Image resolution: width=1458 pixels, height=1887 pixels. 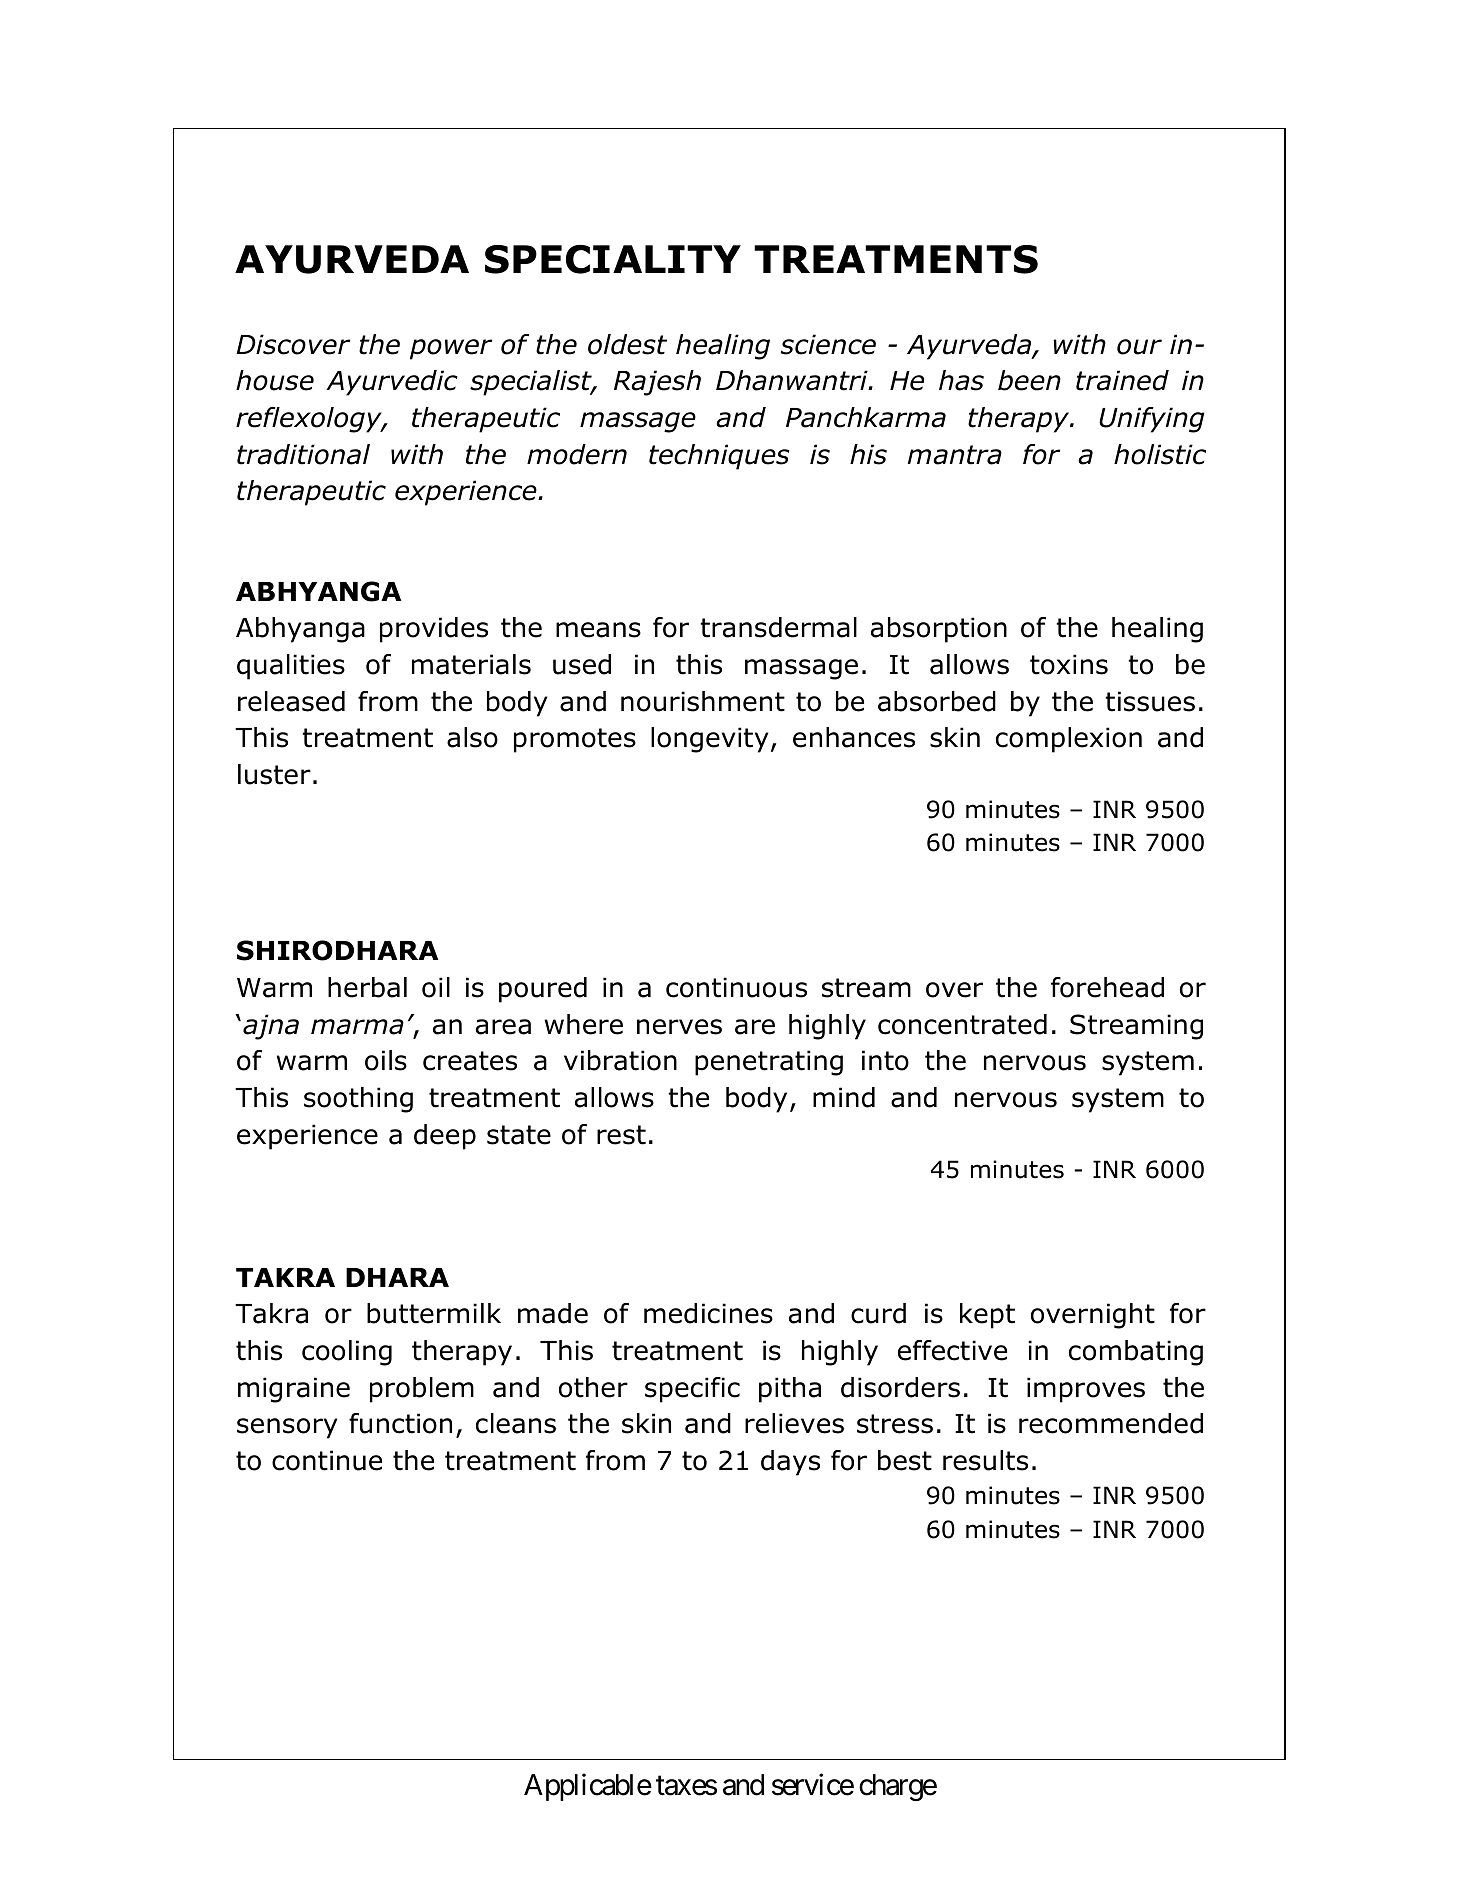 I want to click on provides, so click(x=434, y=630).
